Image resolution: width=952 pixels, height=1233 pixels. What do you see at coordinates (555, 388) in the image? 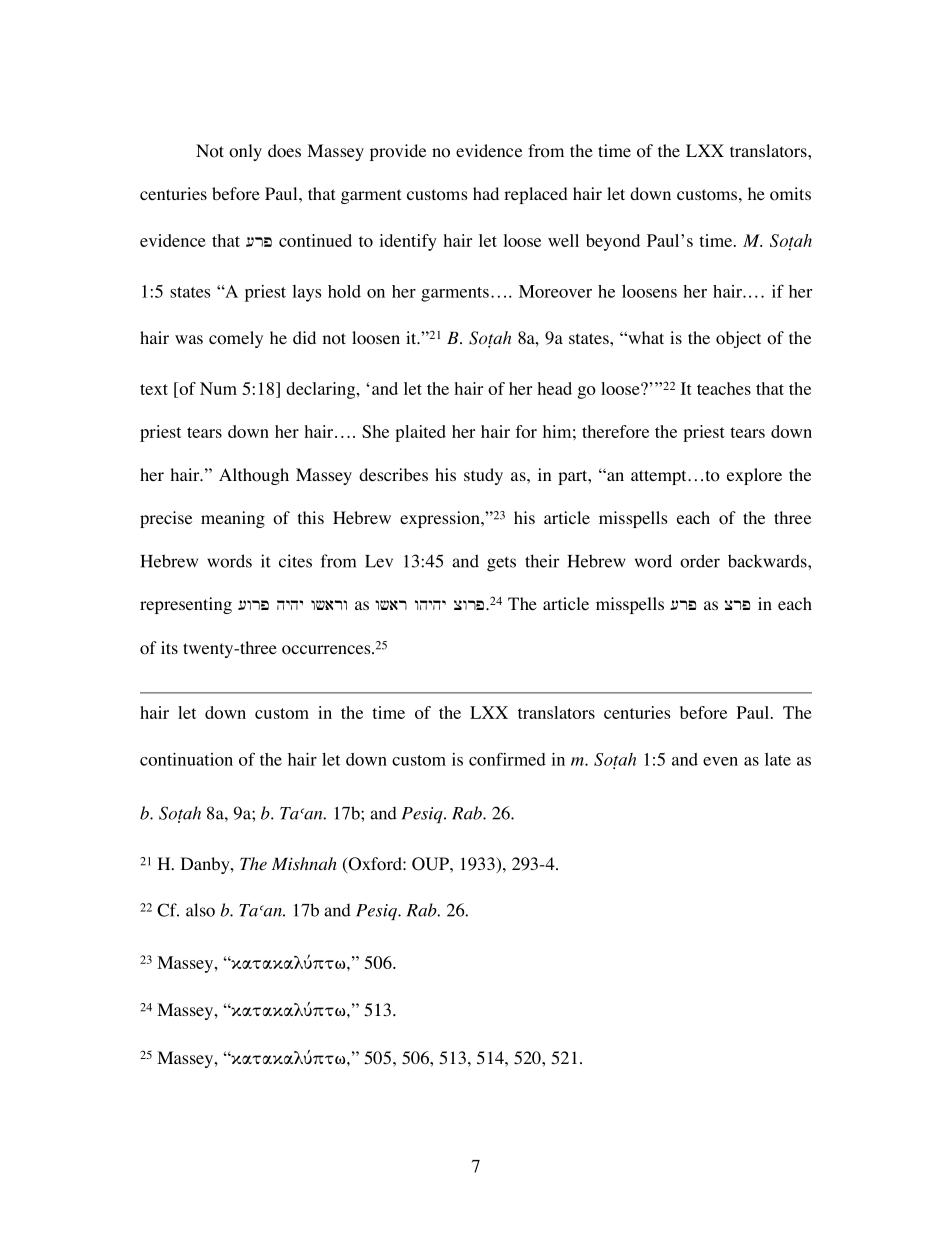
I see `head` at bounding box center [555, 388].
